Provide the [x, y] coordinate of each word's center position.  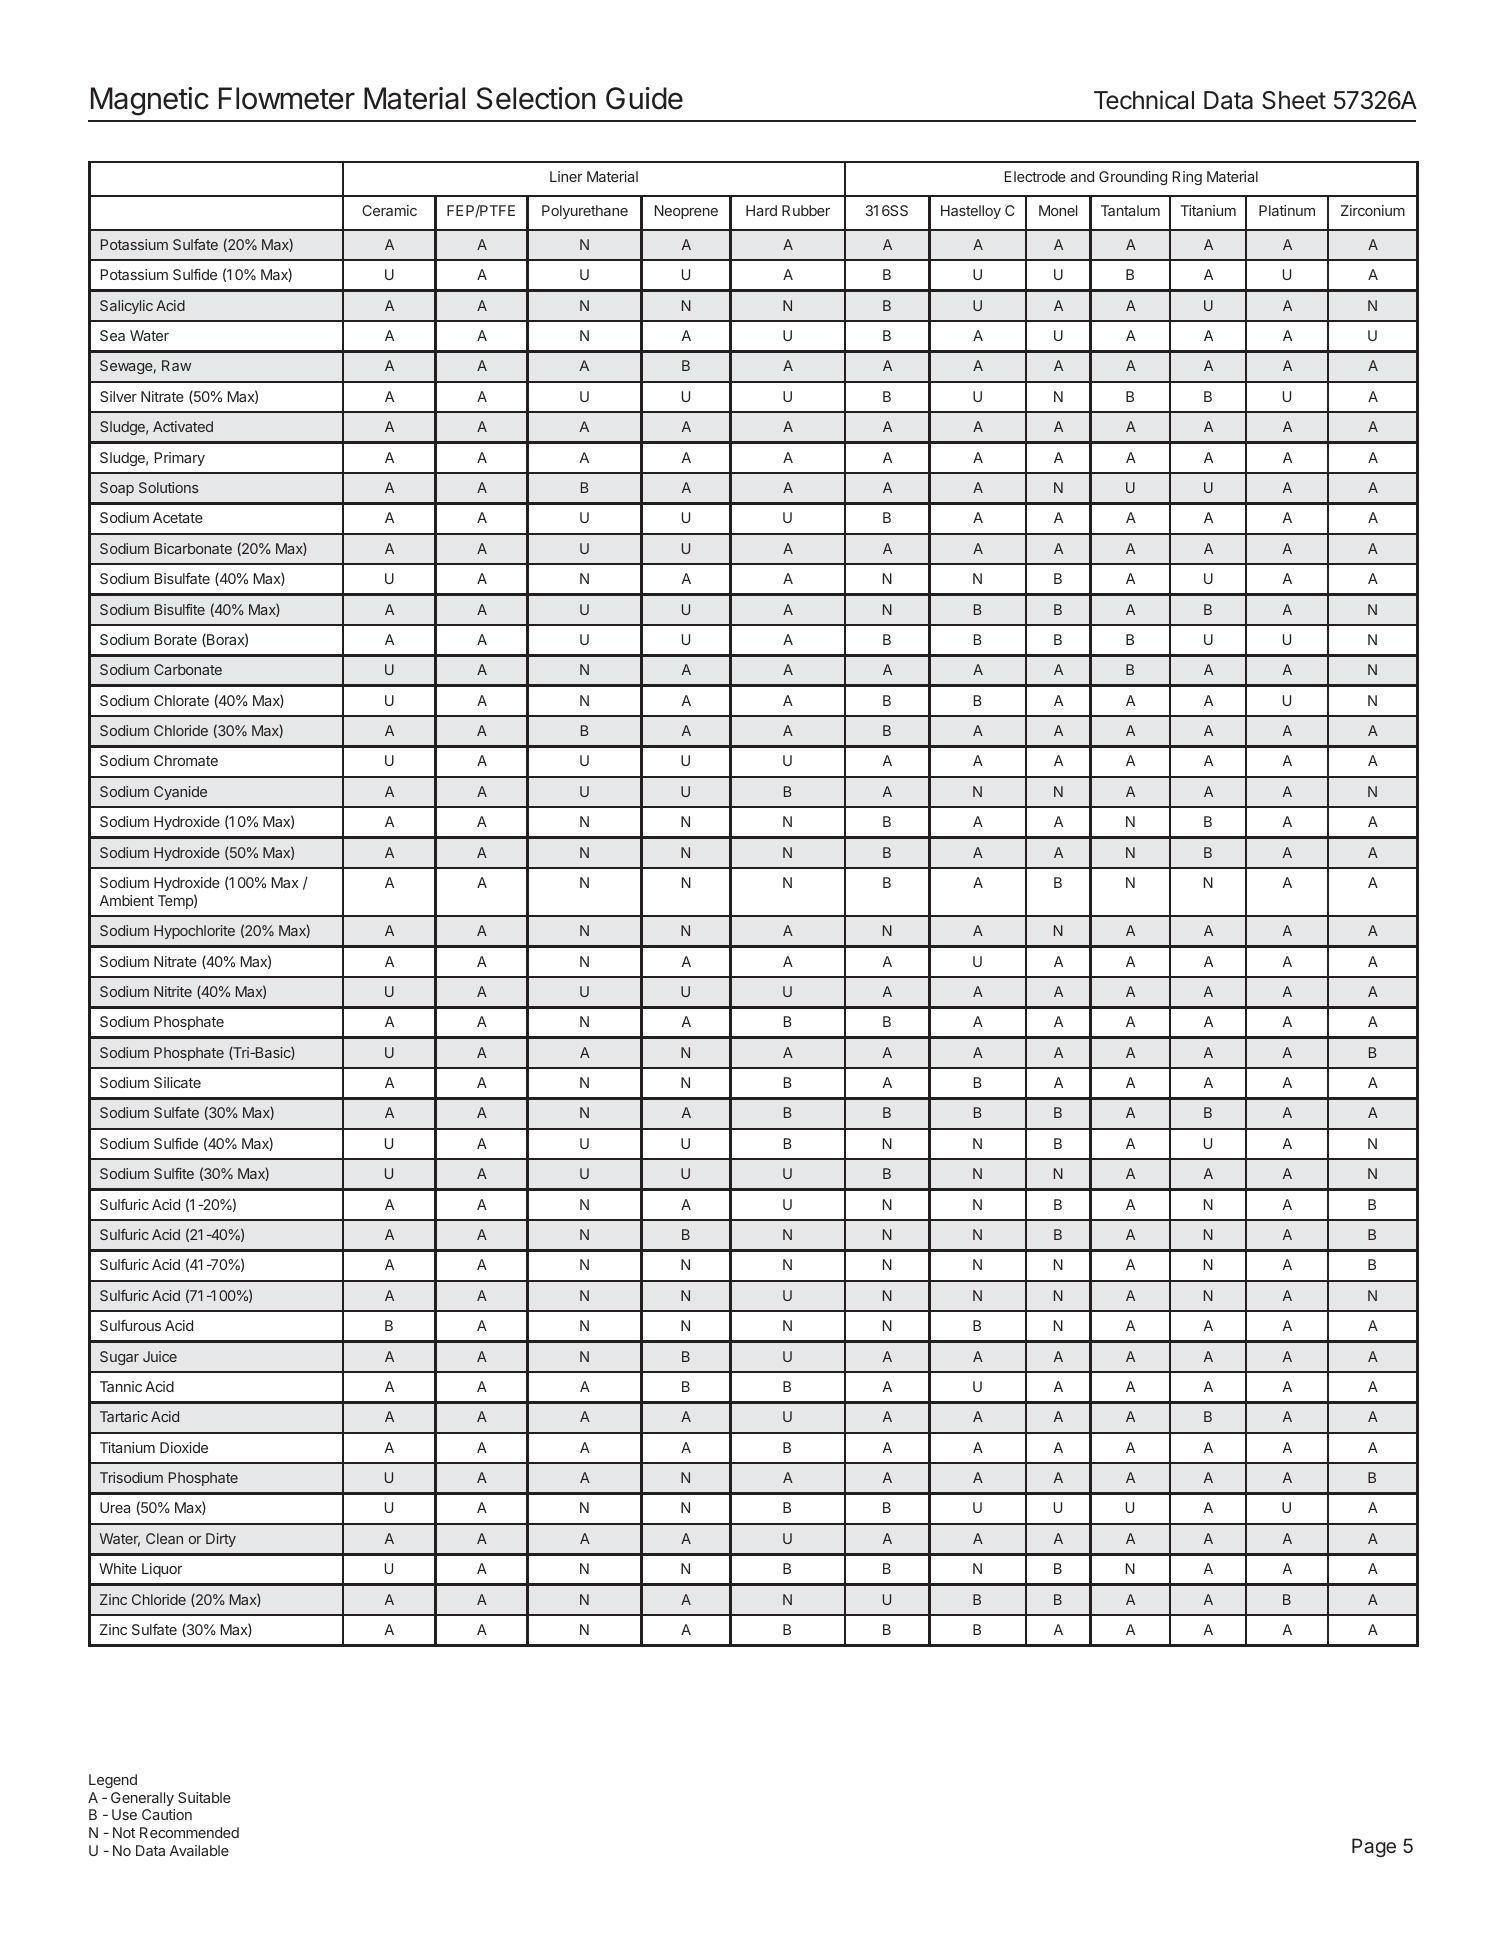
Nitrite [173, 991]
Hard [761, 210]
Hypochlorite [194, 932]
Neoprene [686, 212]
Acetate [178, 517]
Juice [160, 1356]
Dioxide [184, 1447]
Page [1374, 1847]
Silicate [177, 1082]
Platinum [1287, 210]
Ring [1187, 178]
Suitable [204, 1797]
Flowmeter [287, 98]
